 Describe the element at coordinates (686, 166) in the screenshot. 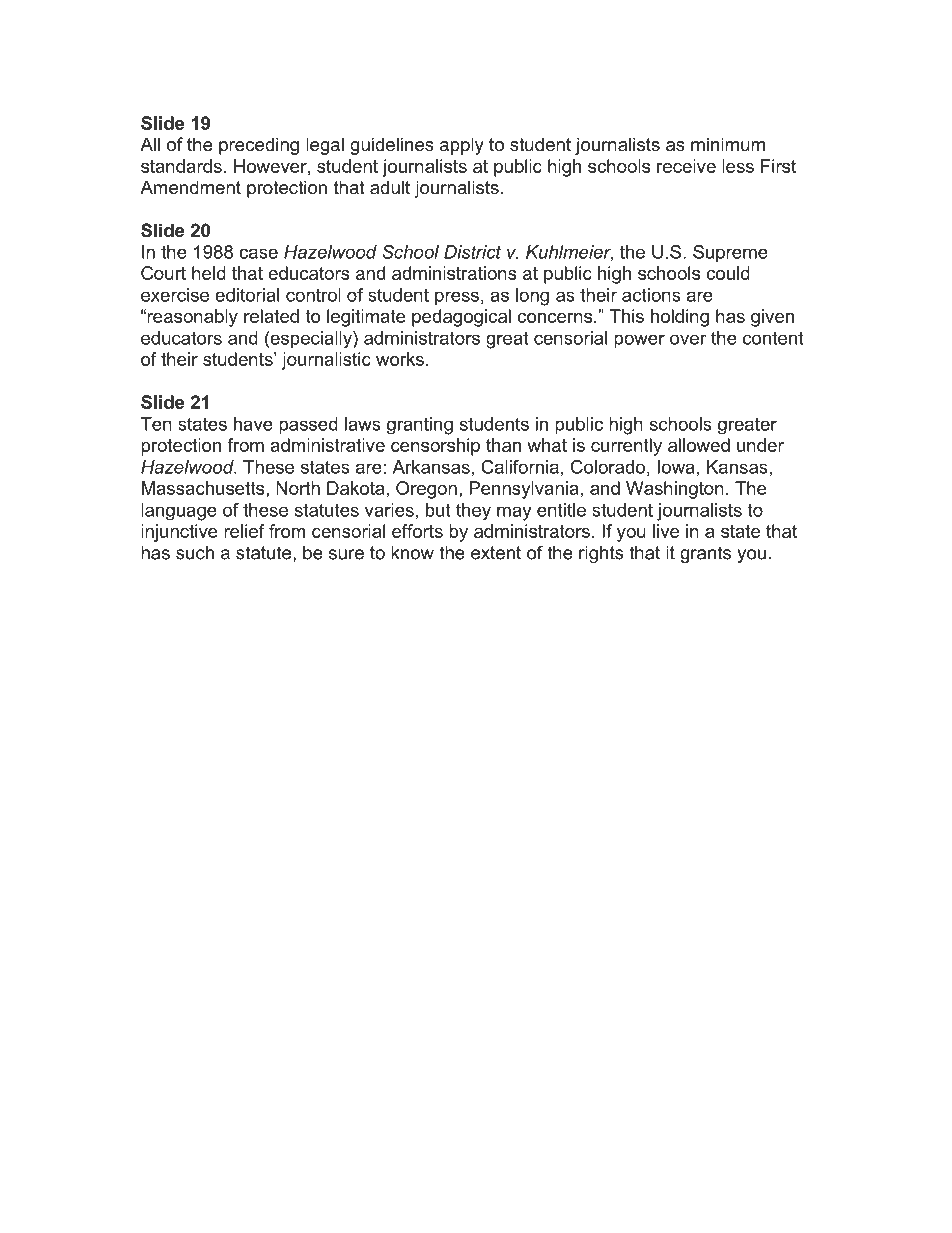

I see `receive` at that location.
